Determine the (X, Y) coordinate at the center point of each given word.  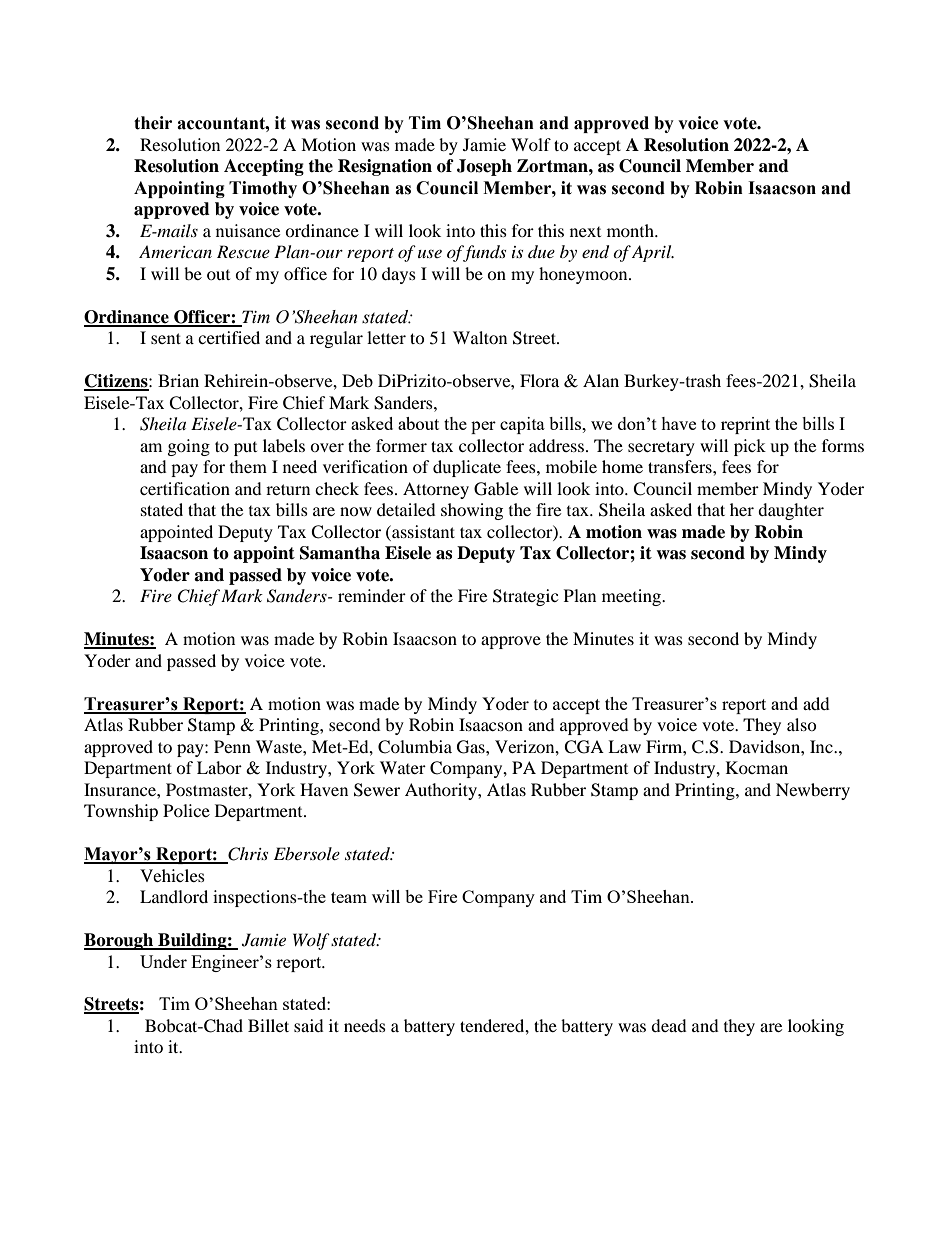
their (153, 123)
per (483, 427)
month (631, 230)
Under (163, 961)
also (802, 724)
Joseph (484, 167)
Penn (232, 746)
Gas (472, 747)
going (189, 447)
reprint (745, 425)
